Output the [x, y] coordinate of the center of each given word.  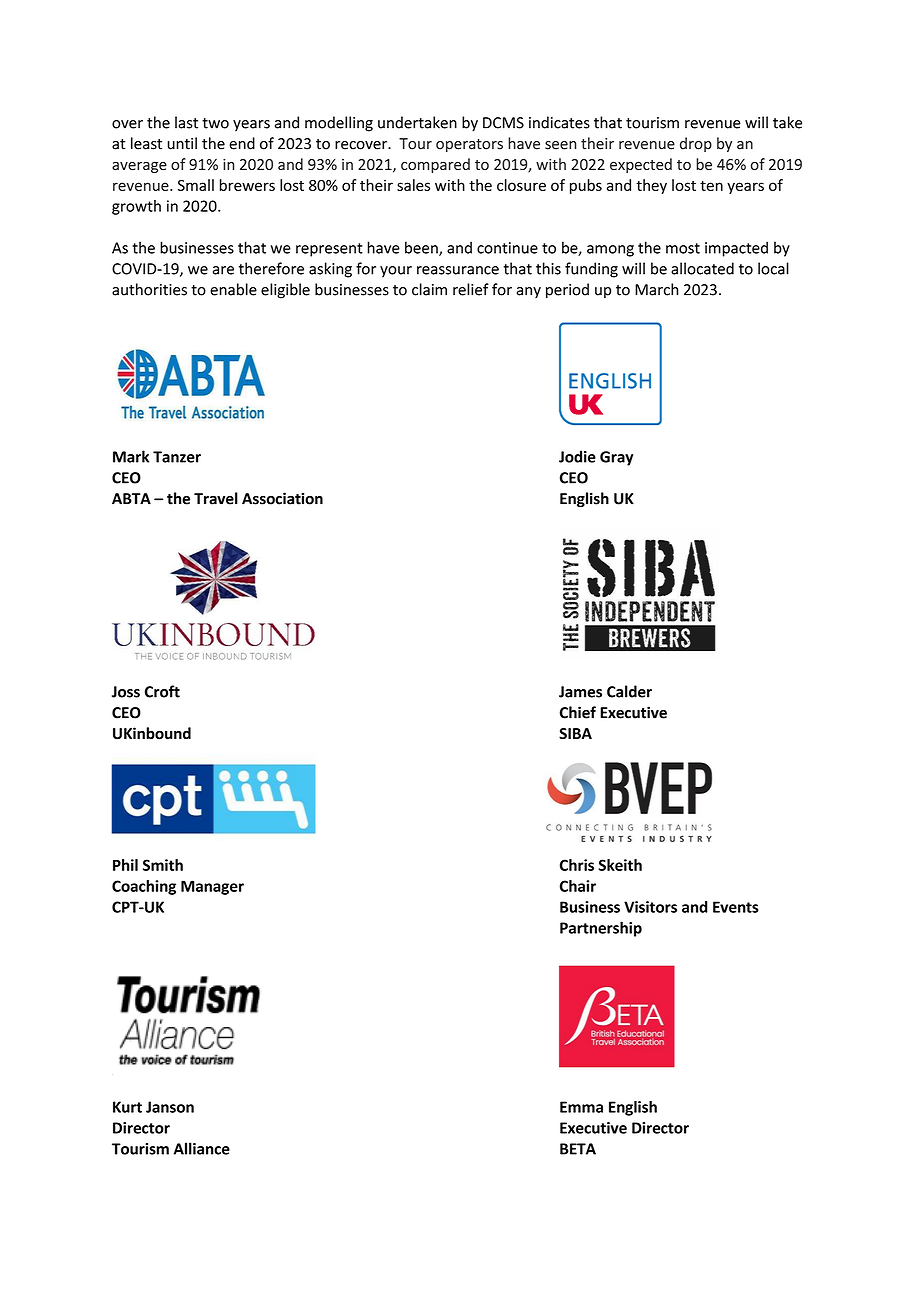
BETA [578, 1149]
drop [696, 144]
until [182, 143]
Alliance [202, 1148]
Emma [581, 1107]
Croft [162, 691]
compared [435, 165]
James [580, 692]
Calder [629, 691]
